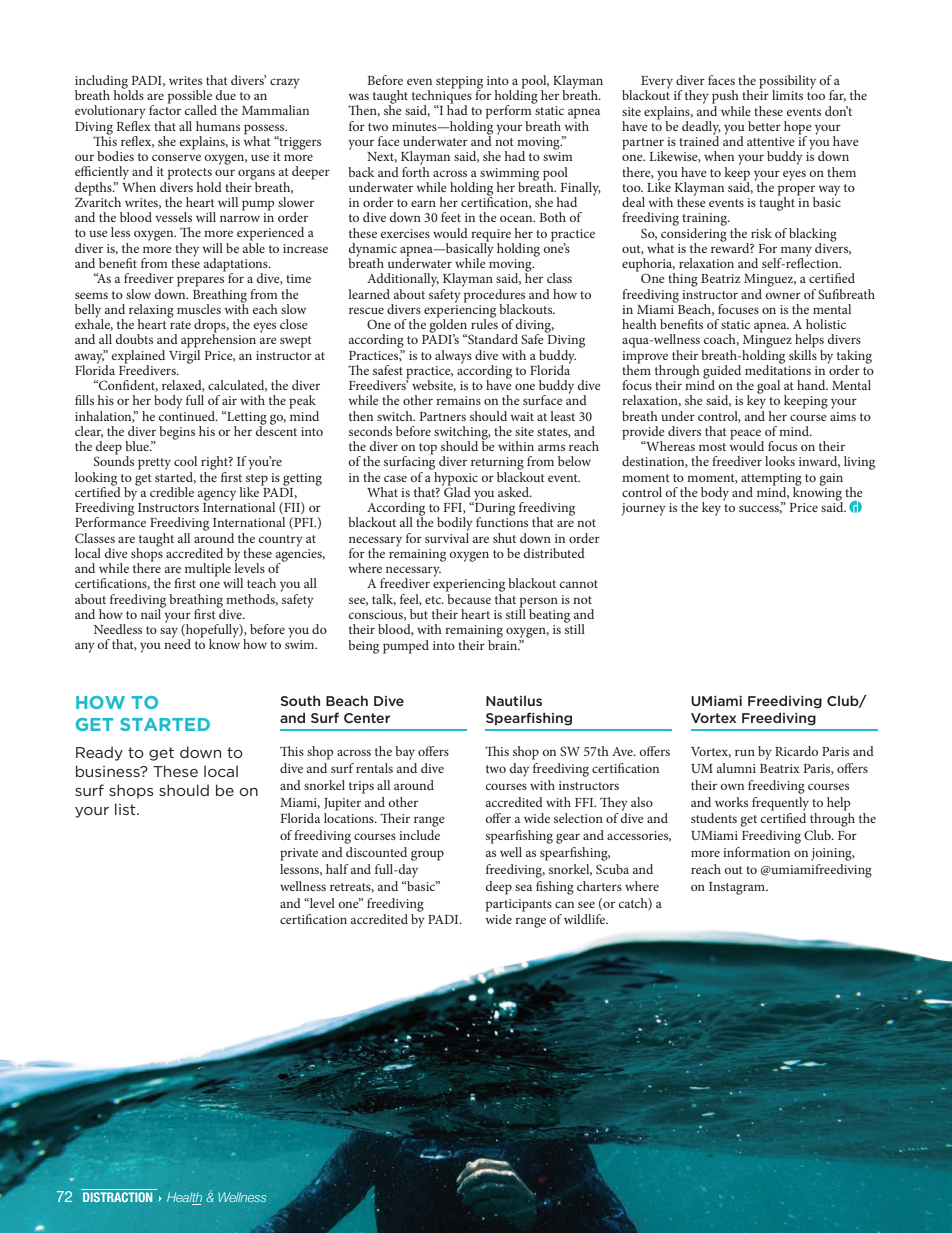 The image size is (952, 1233). Describe the element at coordinates (778, 368) in the page. I see `meditations` at that location.
